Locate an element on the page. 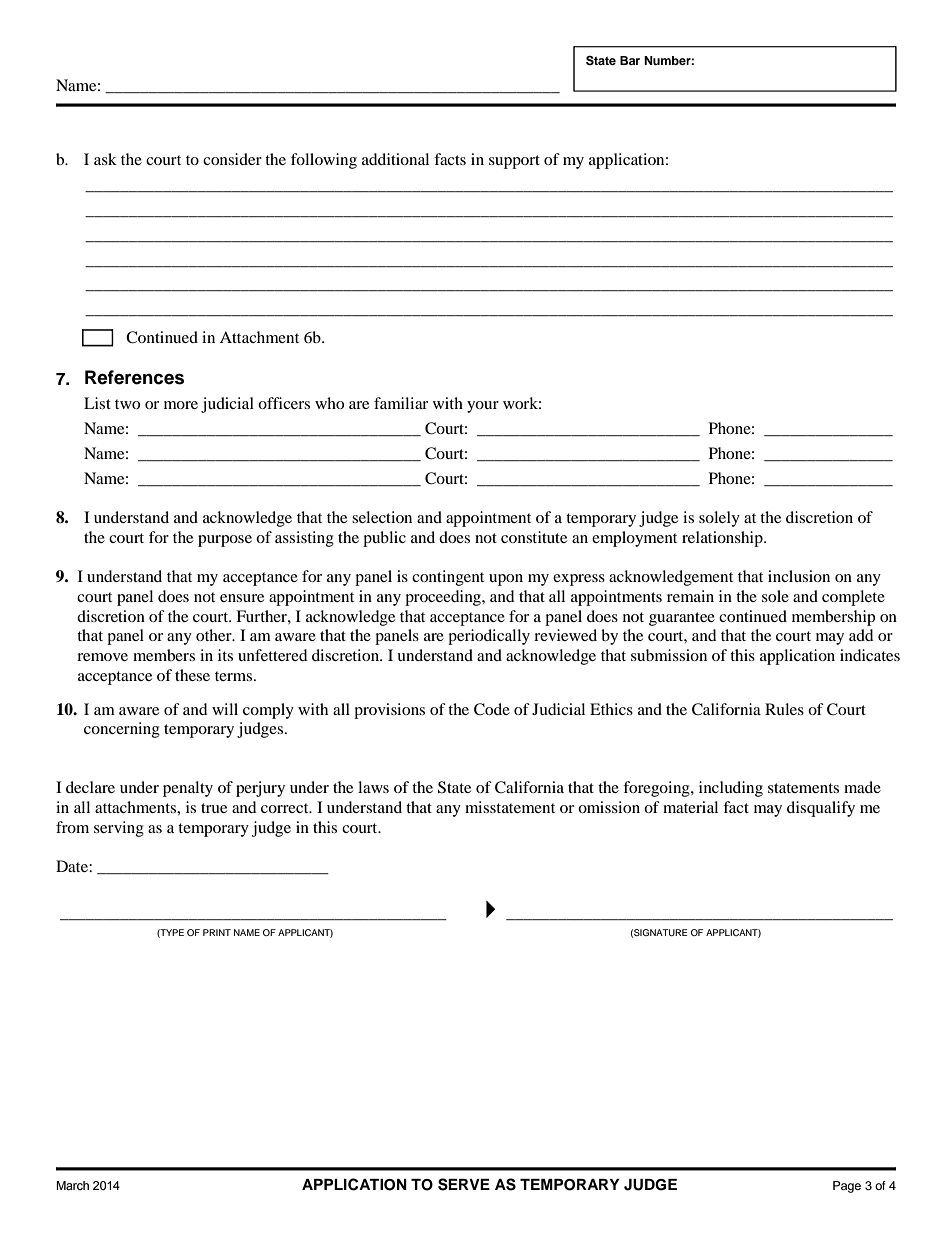 Image resolution: width=952 pixels, height=1233 pixels. inclusion is located at coordinates (799, 576).
